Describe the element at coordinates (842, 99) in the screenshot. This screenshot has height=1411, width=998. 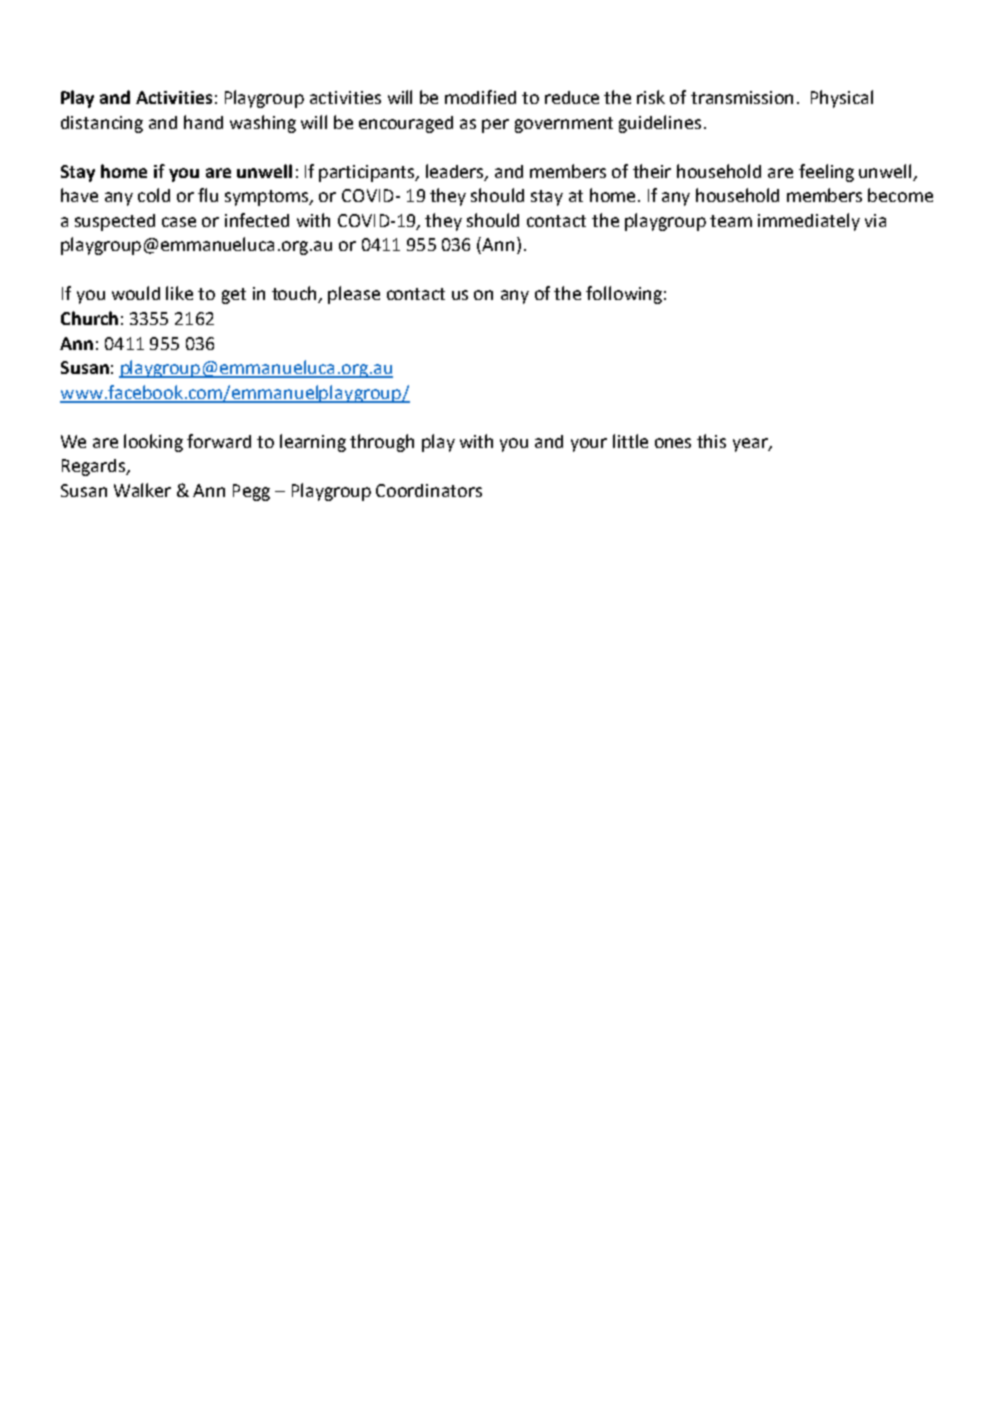
I see `Physical` at that location.
